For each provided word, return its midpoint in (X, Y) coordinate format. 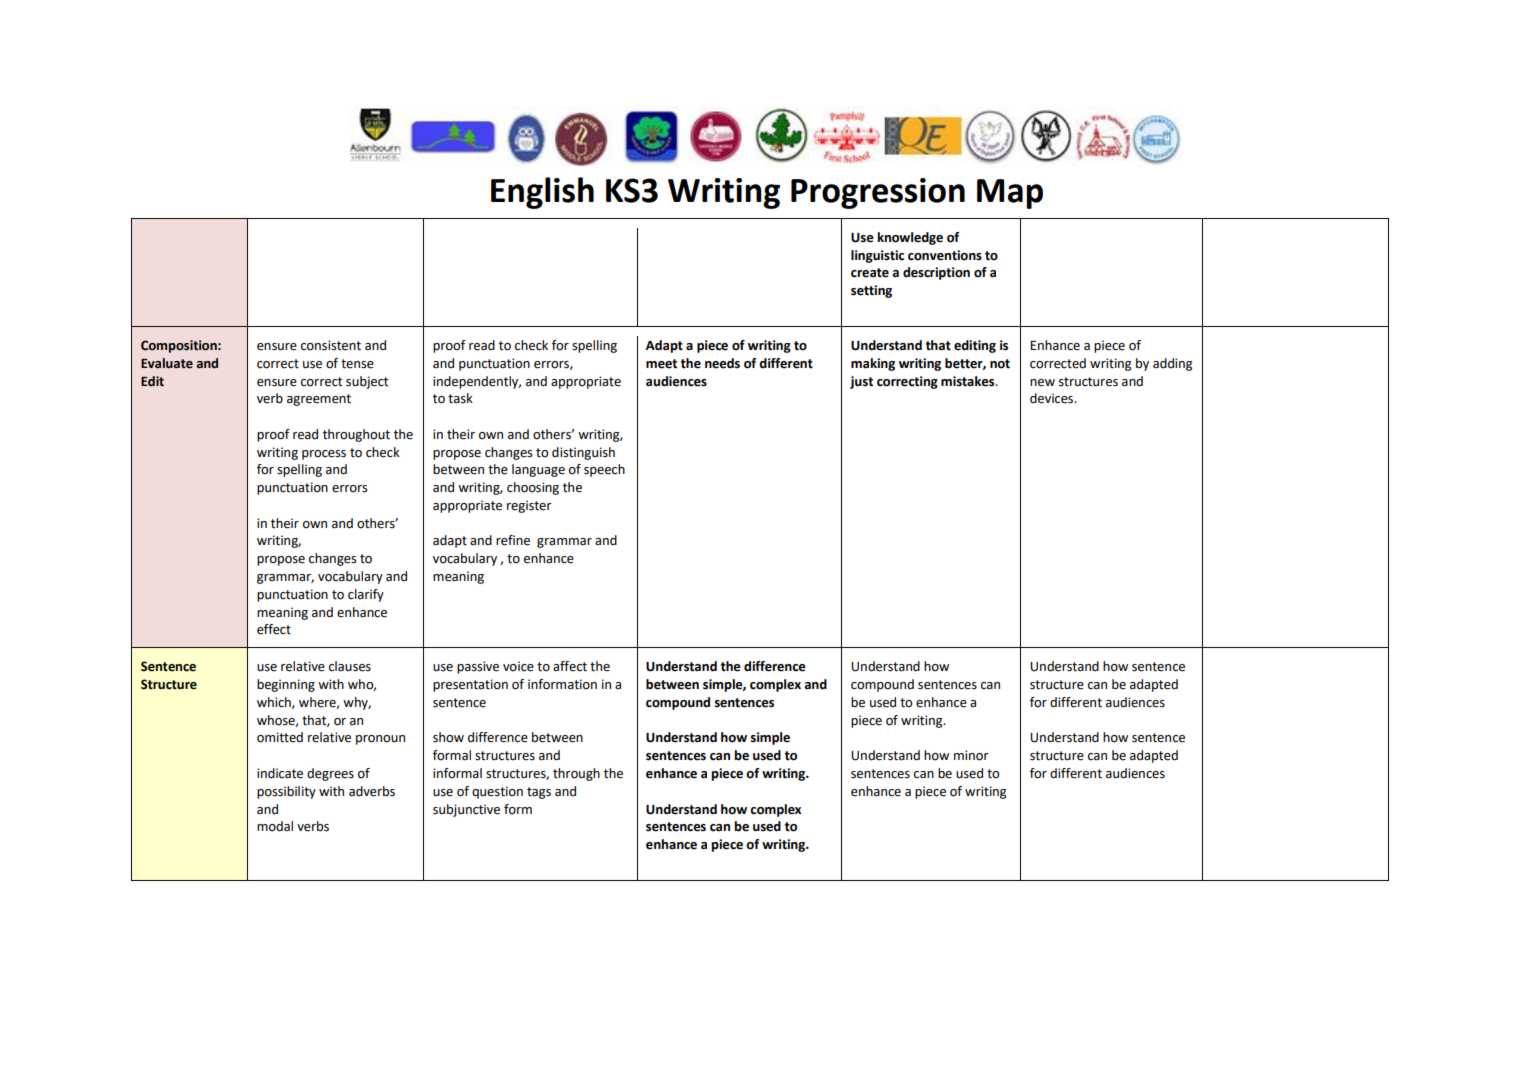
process (324, 455)
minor (971, 755)
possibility (286, 792)
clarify (366, 595)
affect (570, 666)
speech (604, 470)
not (1000, 364)
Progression (878, 193)
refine (513, 540)
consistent (331, 345)
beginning (286, 685)
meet (661, 364)
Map (1010, 194)
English (542, 193)
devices (1053, 398)
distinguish (583, 453)
